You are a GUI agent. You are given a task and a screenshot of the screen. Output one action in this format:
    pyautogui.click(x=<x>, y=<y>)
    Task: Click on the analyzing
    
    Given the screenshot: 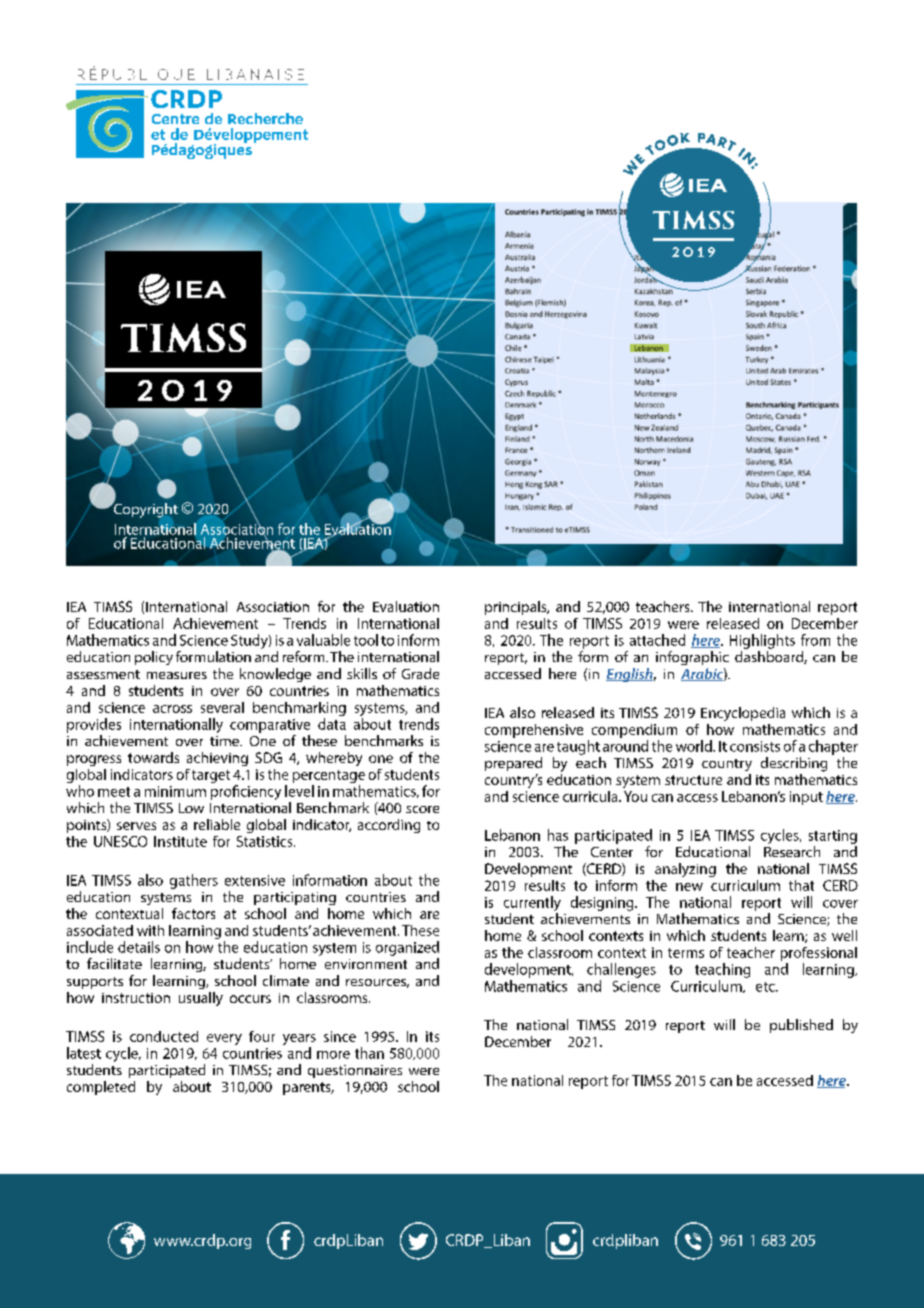 What is the action you would take?
    pyautogui.click(x=685, y=870)
